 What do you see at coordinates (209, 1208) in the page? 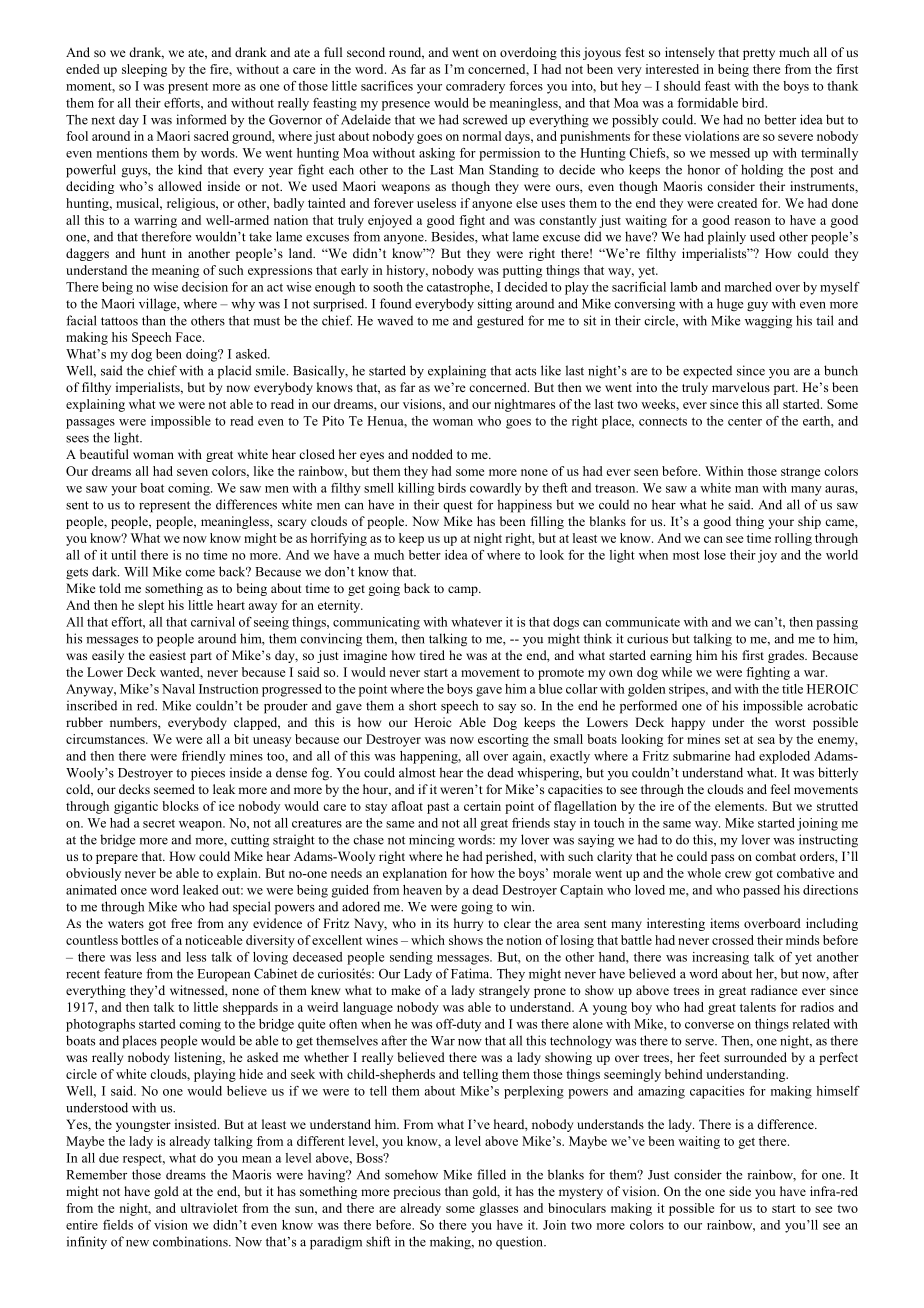
I see `ultraviolet` at bounding box center [209, 1208].
